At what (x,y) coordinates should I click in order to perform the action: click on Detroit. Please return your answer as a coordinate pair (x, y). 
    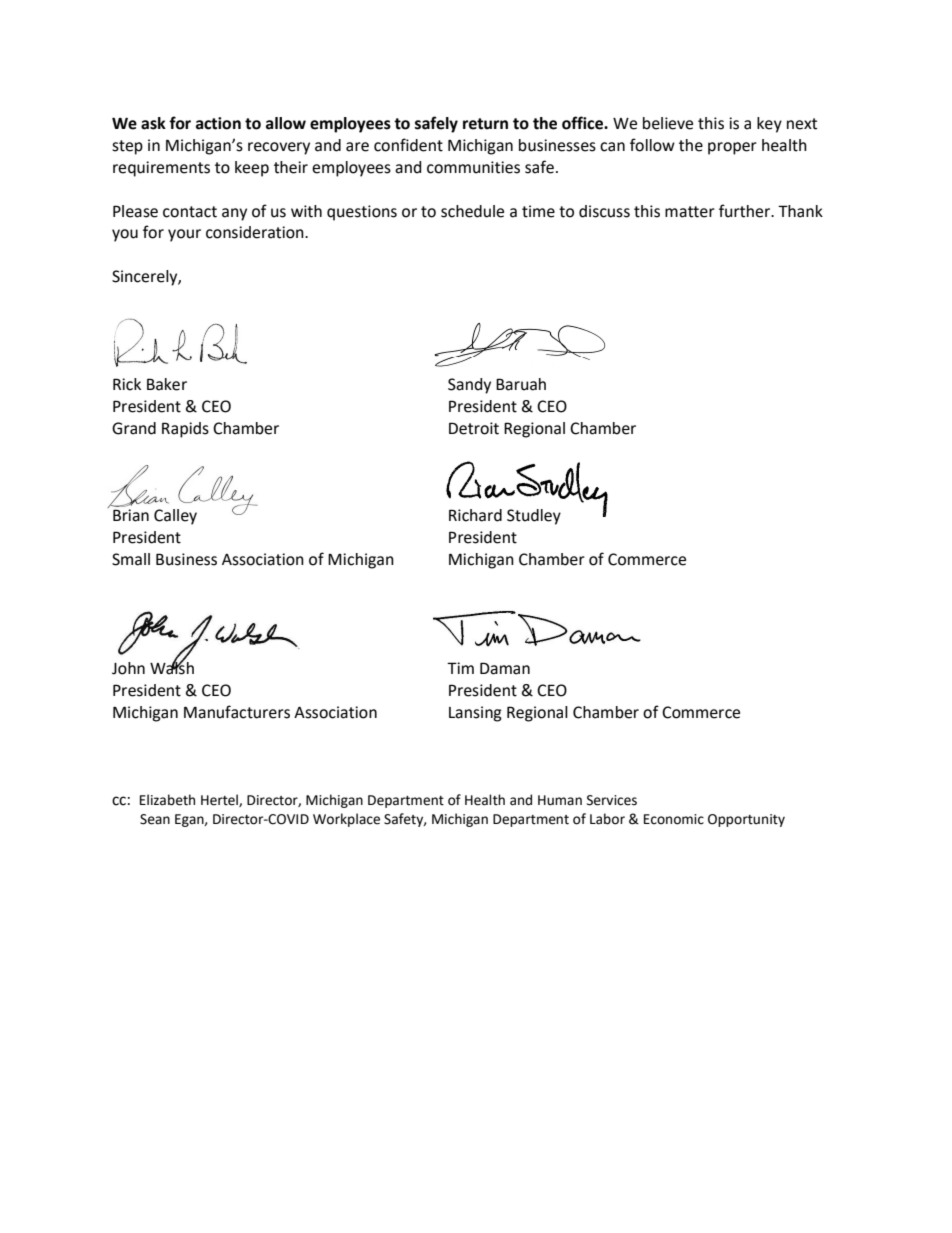
    Looking at the image, I should click on (474, 428).
